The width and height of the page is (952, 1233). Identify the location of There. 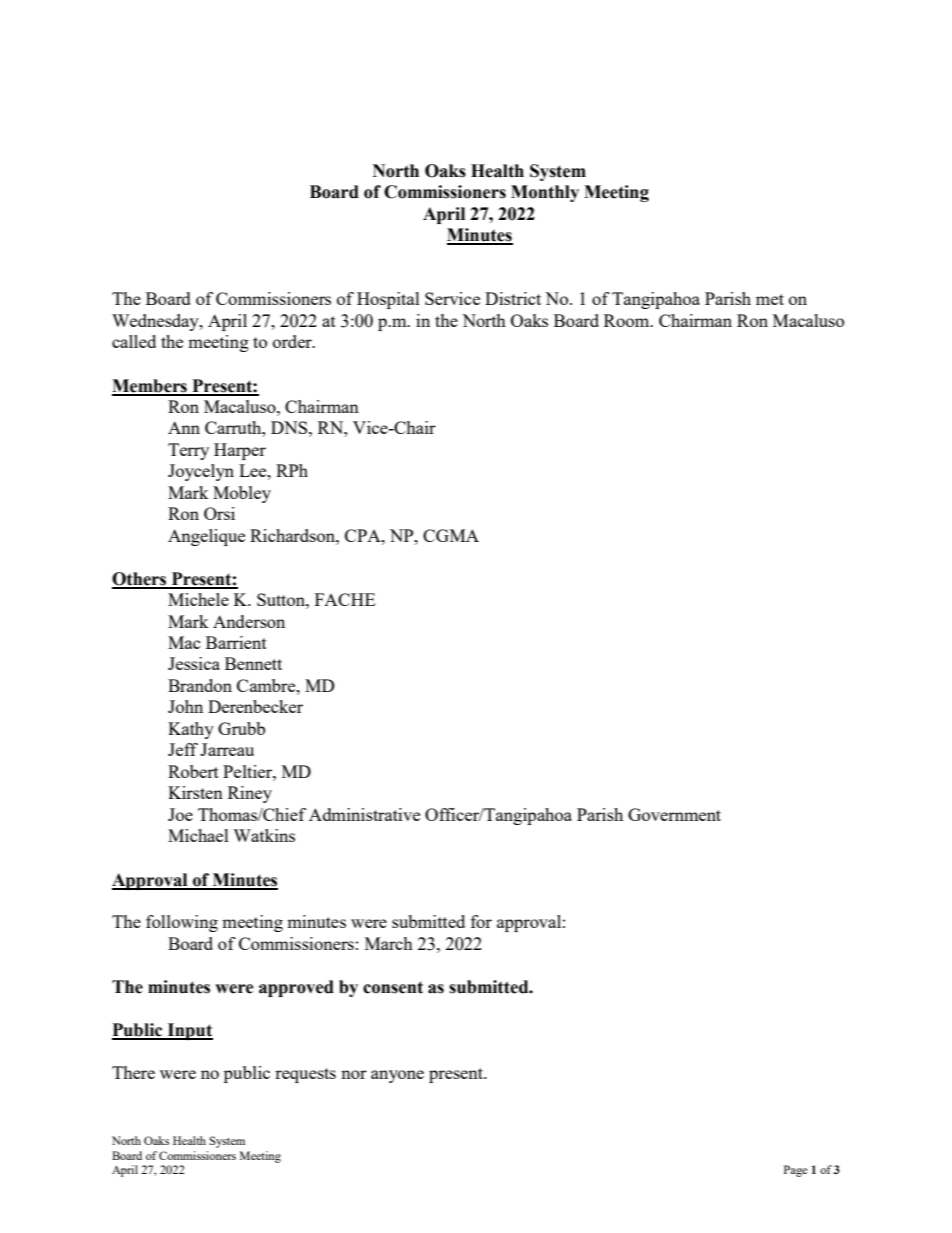
(133, 1072).
